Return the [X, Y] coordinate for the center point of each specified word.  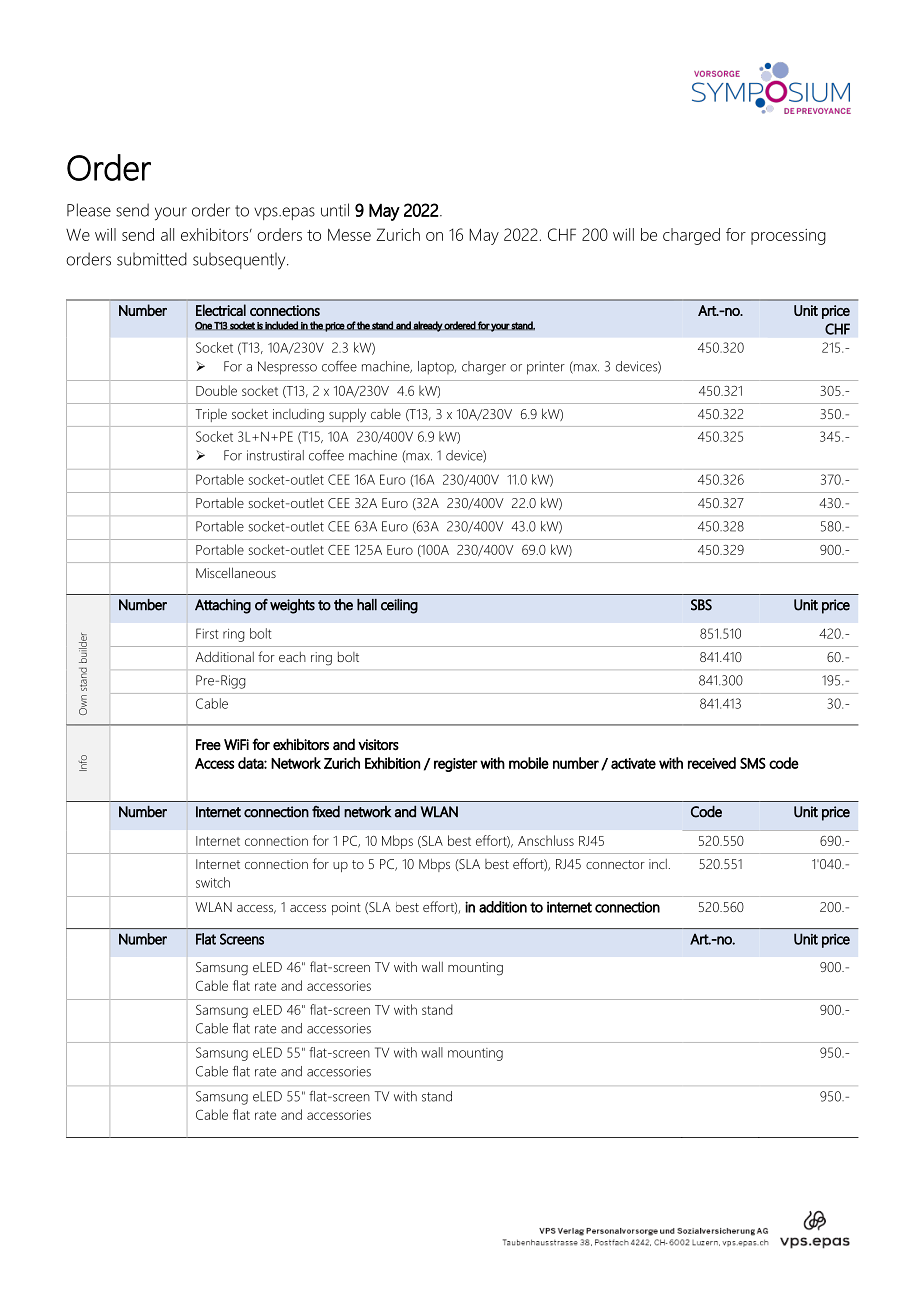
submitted [152, 259]
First [207, 633]
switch [213, 882]
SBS [701, 605]
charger [484, 368]
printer [546, 368]
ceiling [399, 606]
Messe [349, 235]
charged [691, 236]
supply [347, 415]
